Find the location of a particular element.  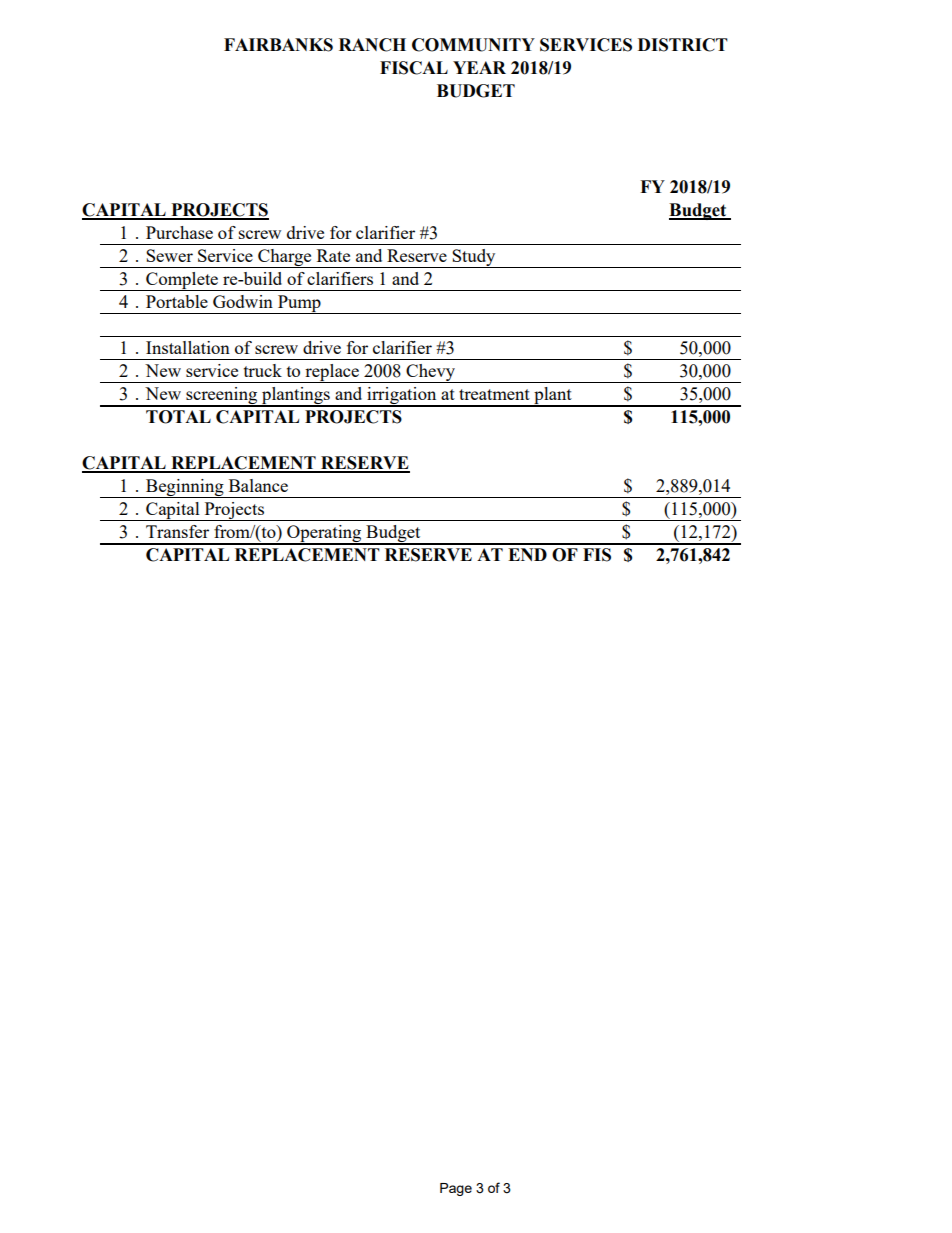

FAIRBANKS is located at coordinates (278, 45).
